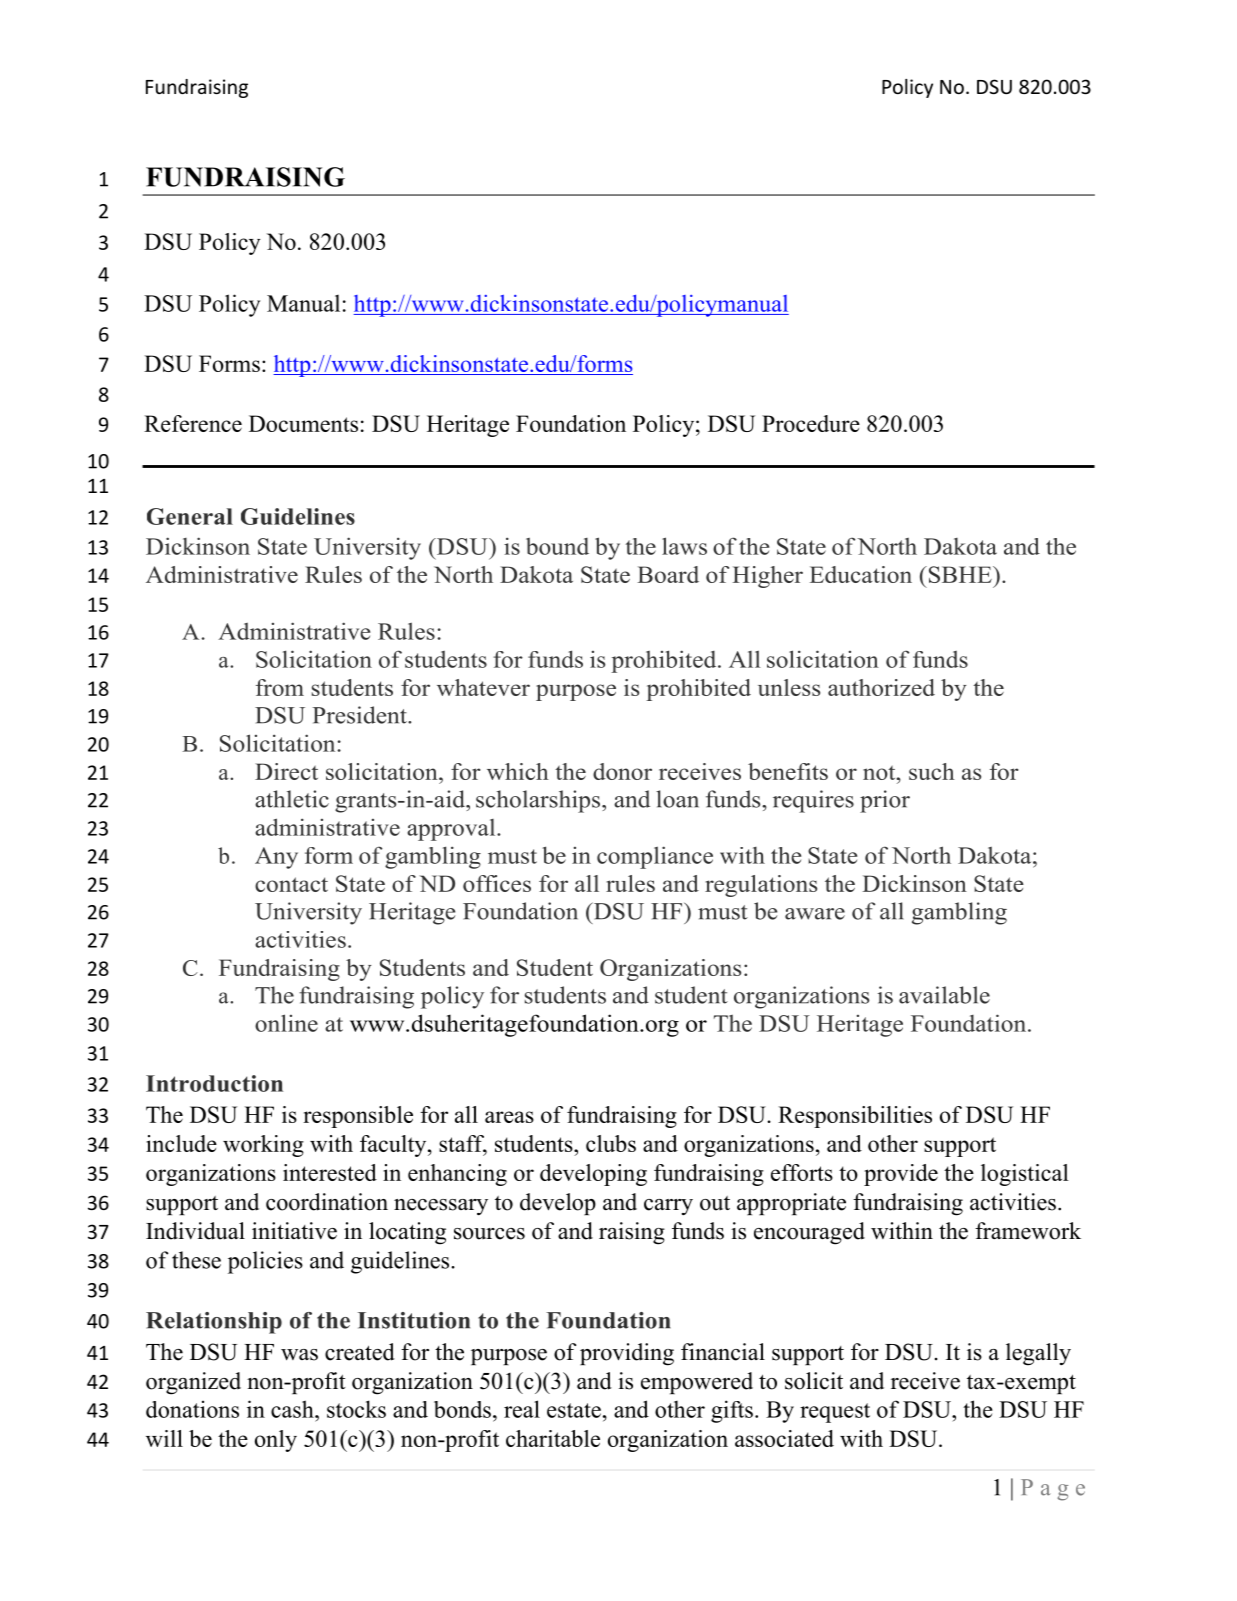 The image size is (1237, 1601). I want to click on bound, so click(557, 546).
